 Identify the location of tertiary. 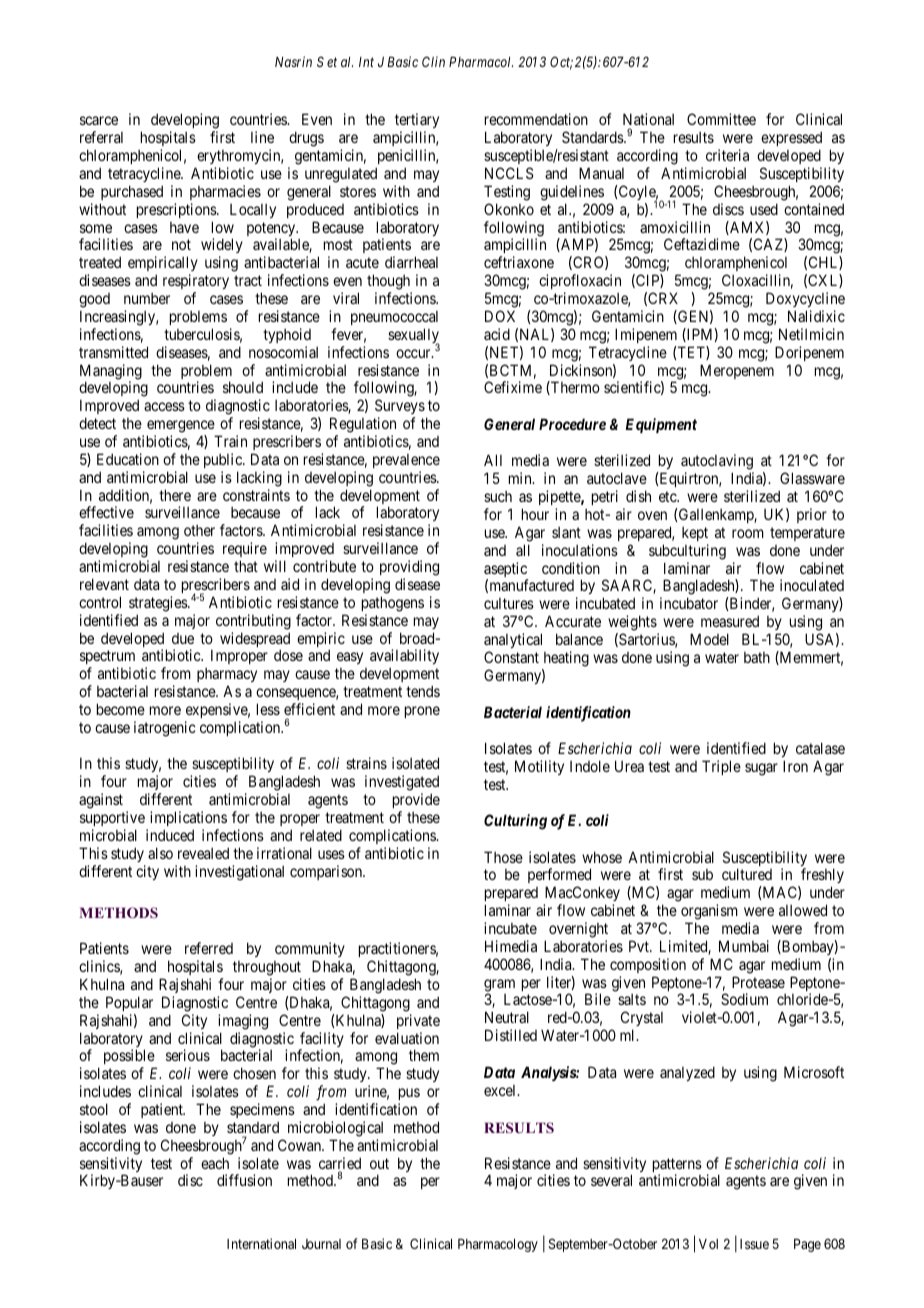
(417, 122).
